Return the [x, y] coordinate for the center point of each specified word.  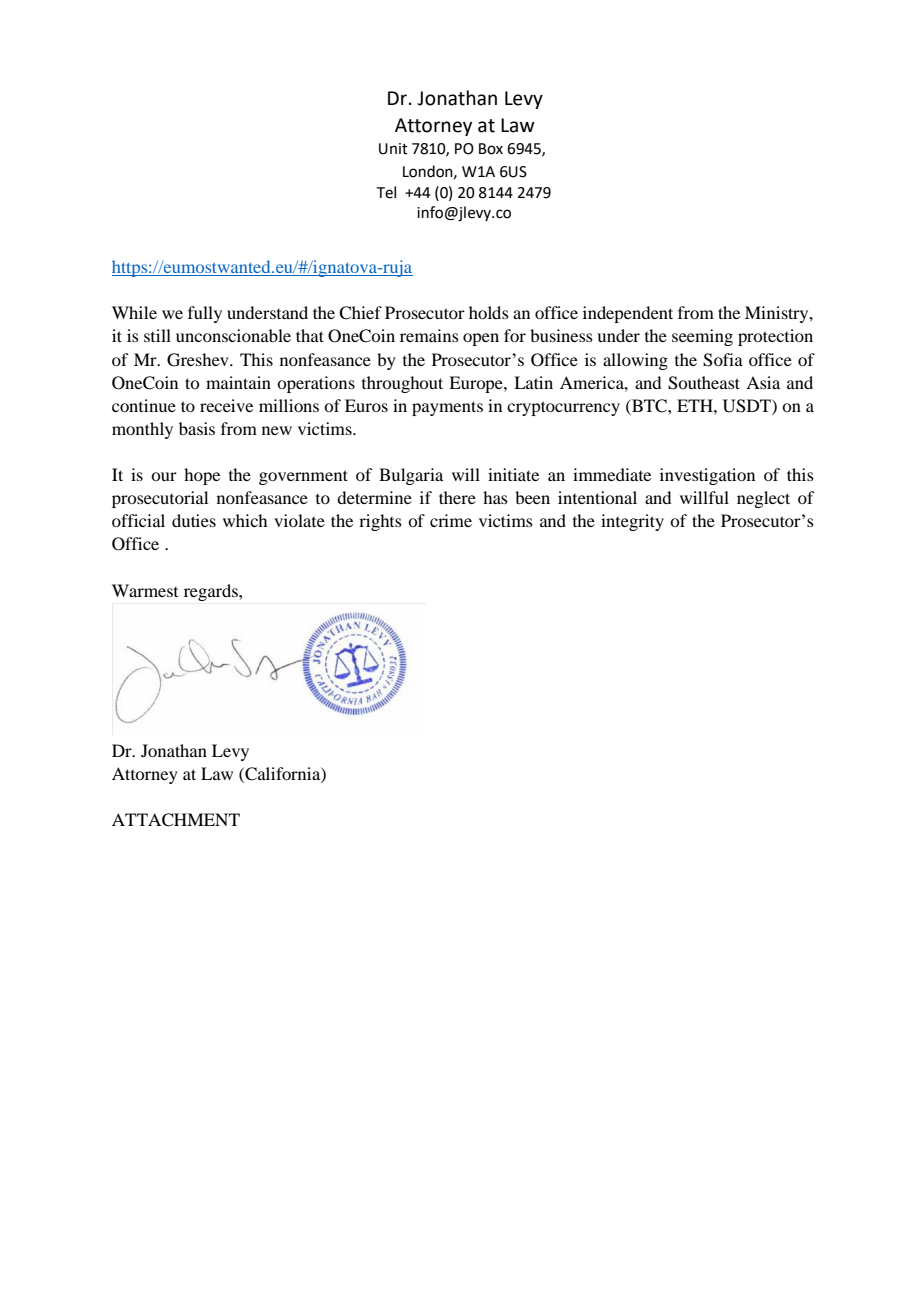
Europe [477, 384]
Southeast [704, 383]
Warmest [145, 590]
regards [212, 592]
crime [451, 520]
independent [628, 314]
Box [491, 149]
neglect [763, 499]
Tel [386, 192]
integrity [632, 522]
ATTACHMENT [176, 820]
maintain [238, 382]
